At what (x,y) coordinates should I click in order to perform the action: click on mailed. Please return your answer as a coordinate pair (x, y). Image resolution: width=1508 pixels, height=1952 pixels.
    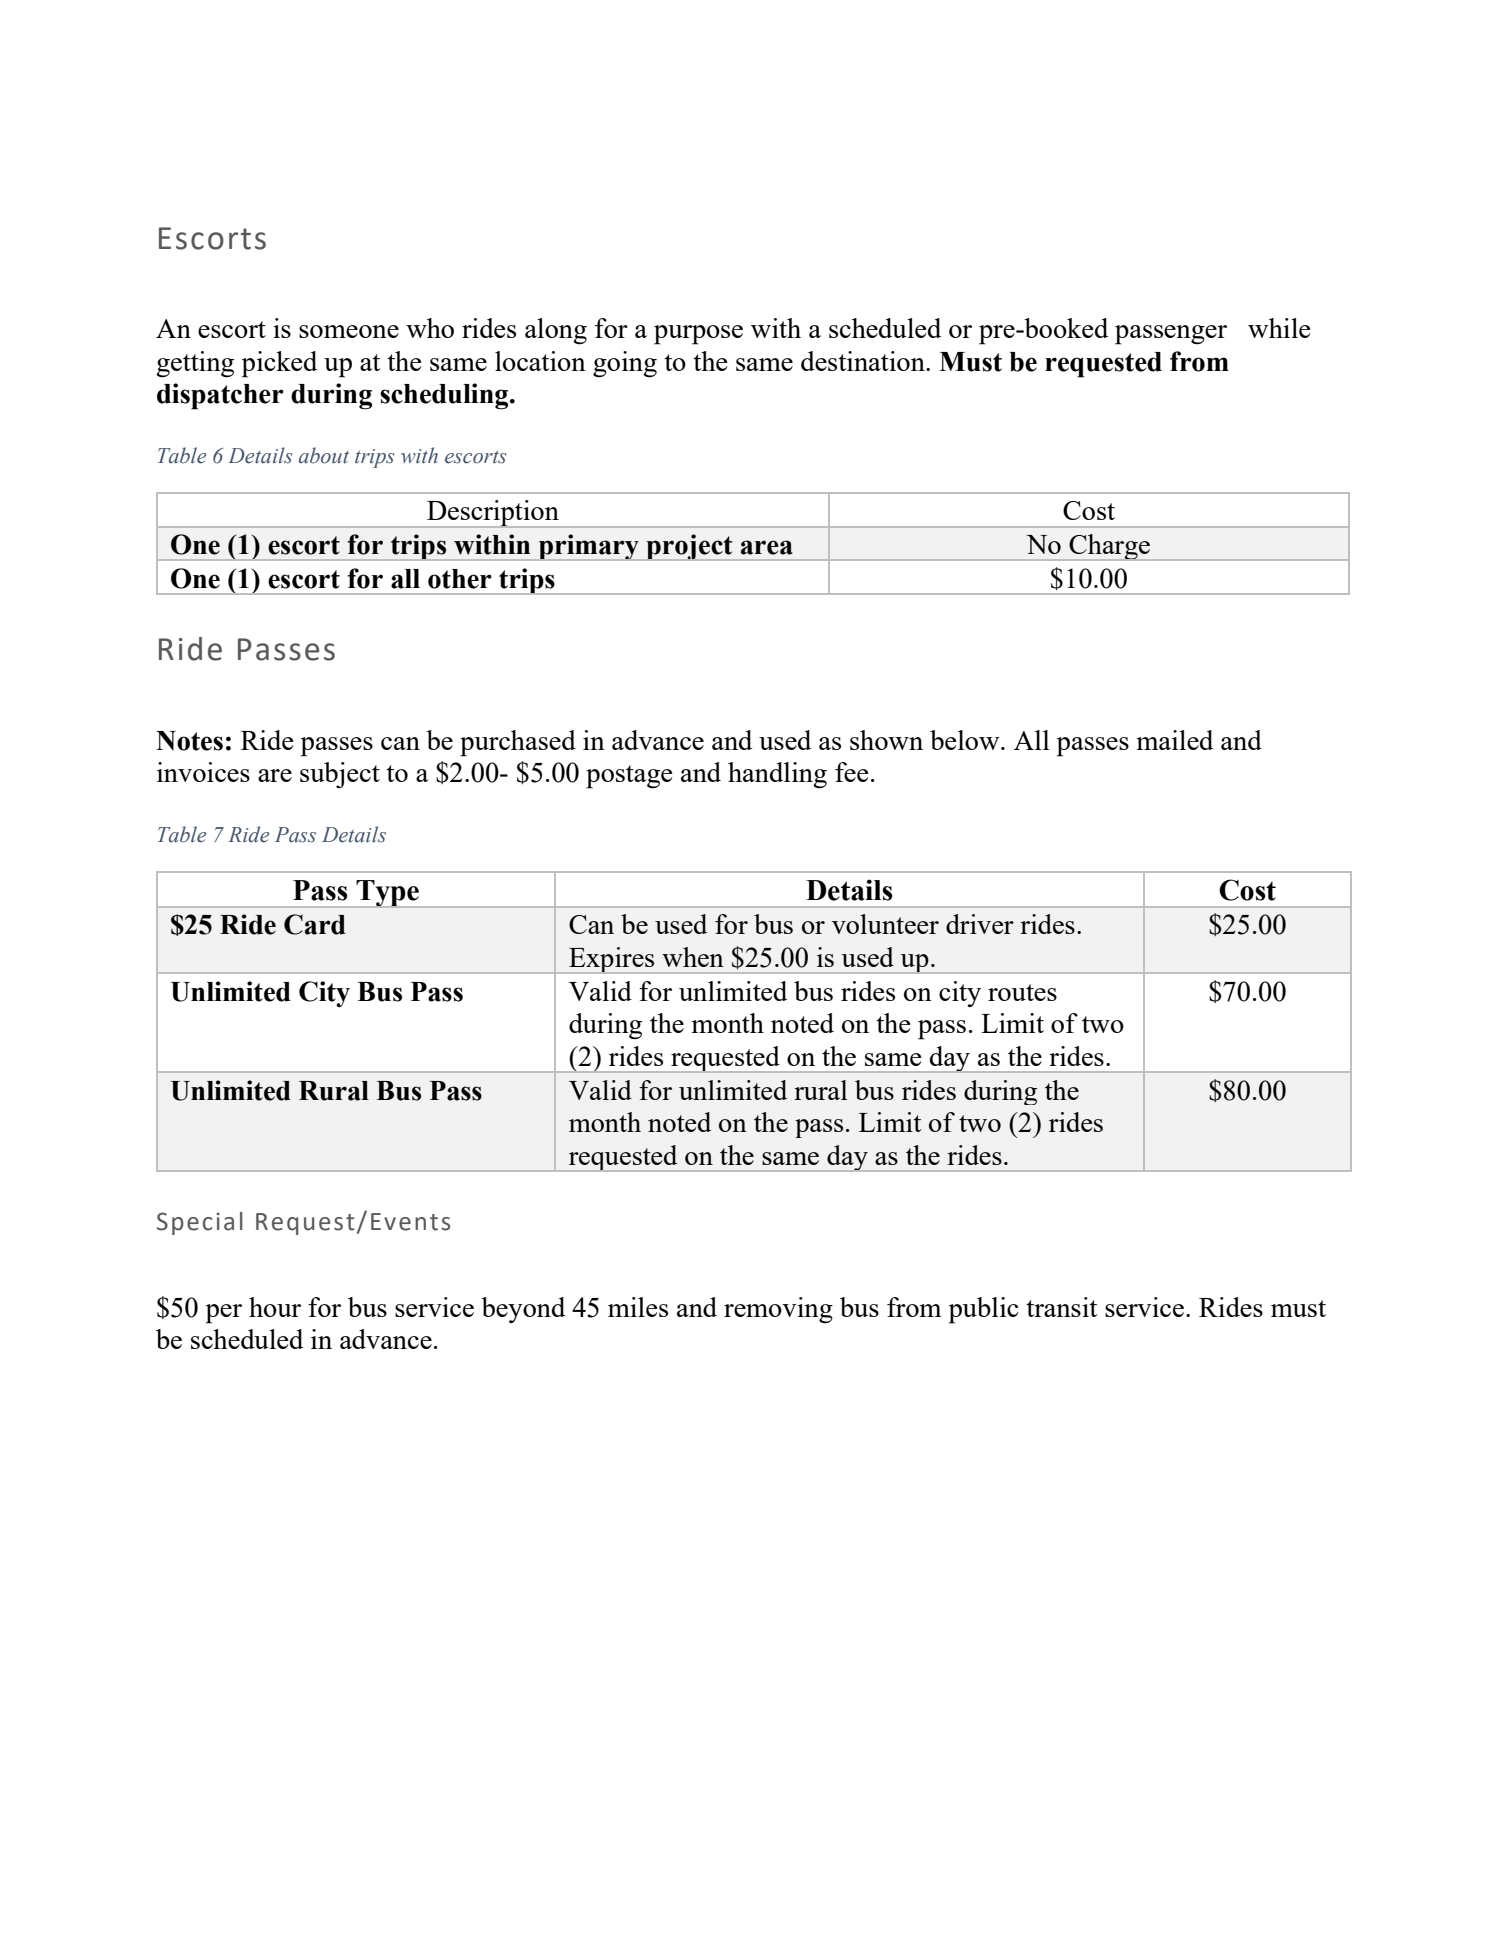
    Looking at the image, I should click on (1174, 740).
